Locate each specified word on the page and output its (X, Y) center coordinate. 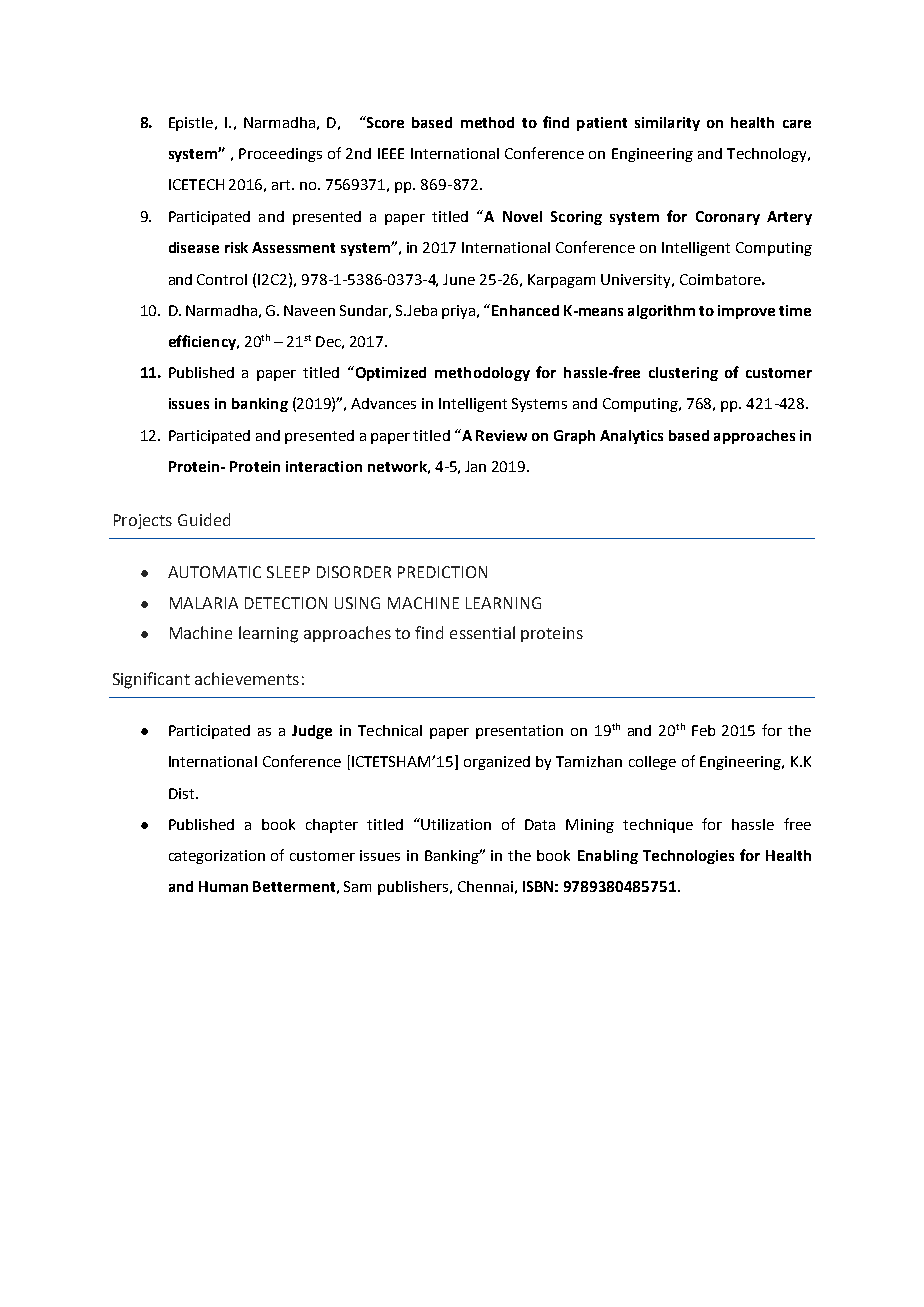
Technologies (688, 857)
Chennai (485, 886)
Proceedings (280, 155)
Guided (204, 519)
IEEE (391, 153)
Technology (768, 155)
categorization (217, 857)
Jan (475, 466)
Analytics (631, 437)
